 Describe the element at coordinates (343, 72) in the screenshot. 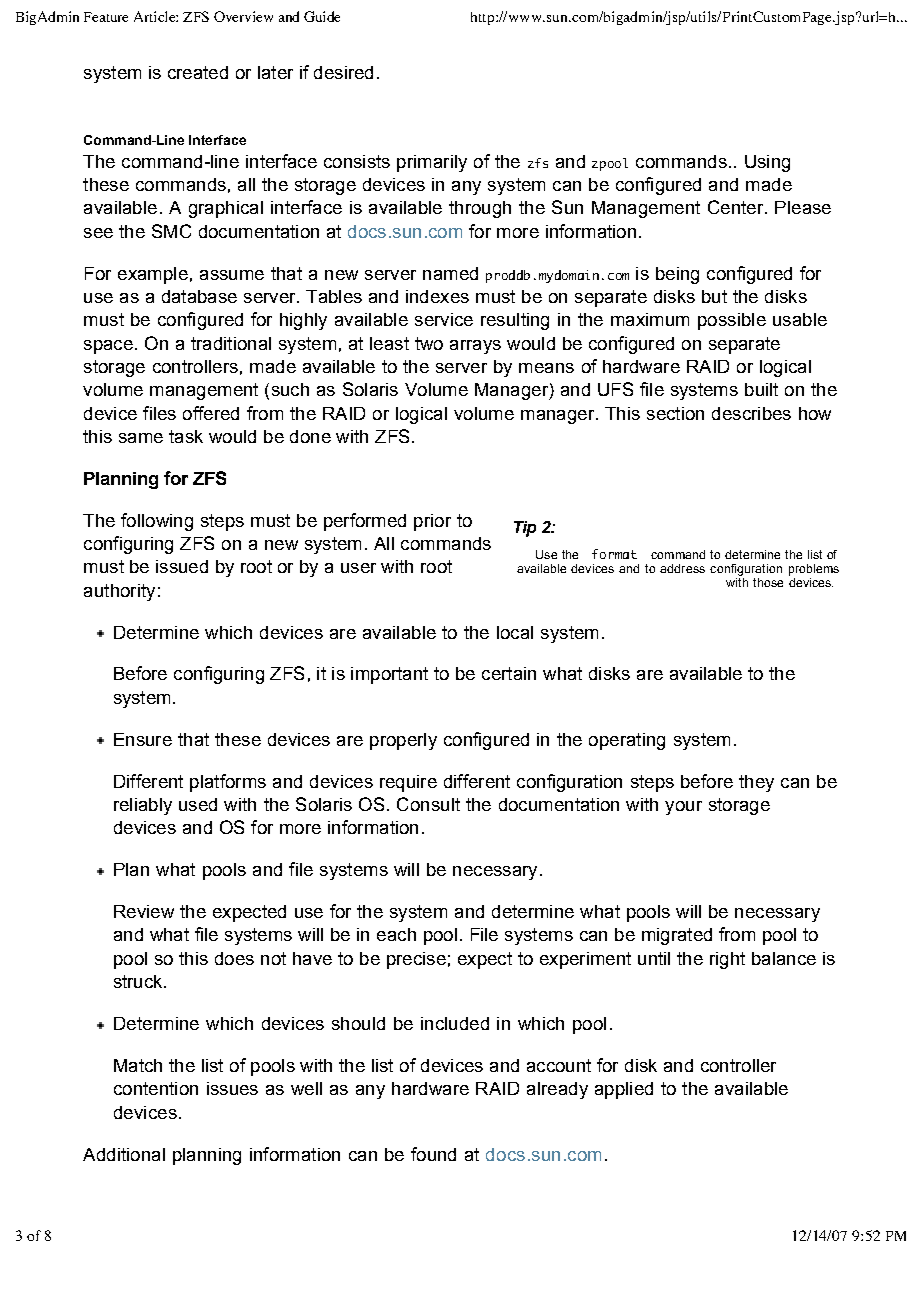

I see `desired` at that location.
